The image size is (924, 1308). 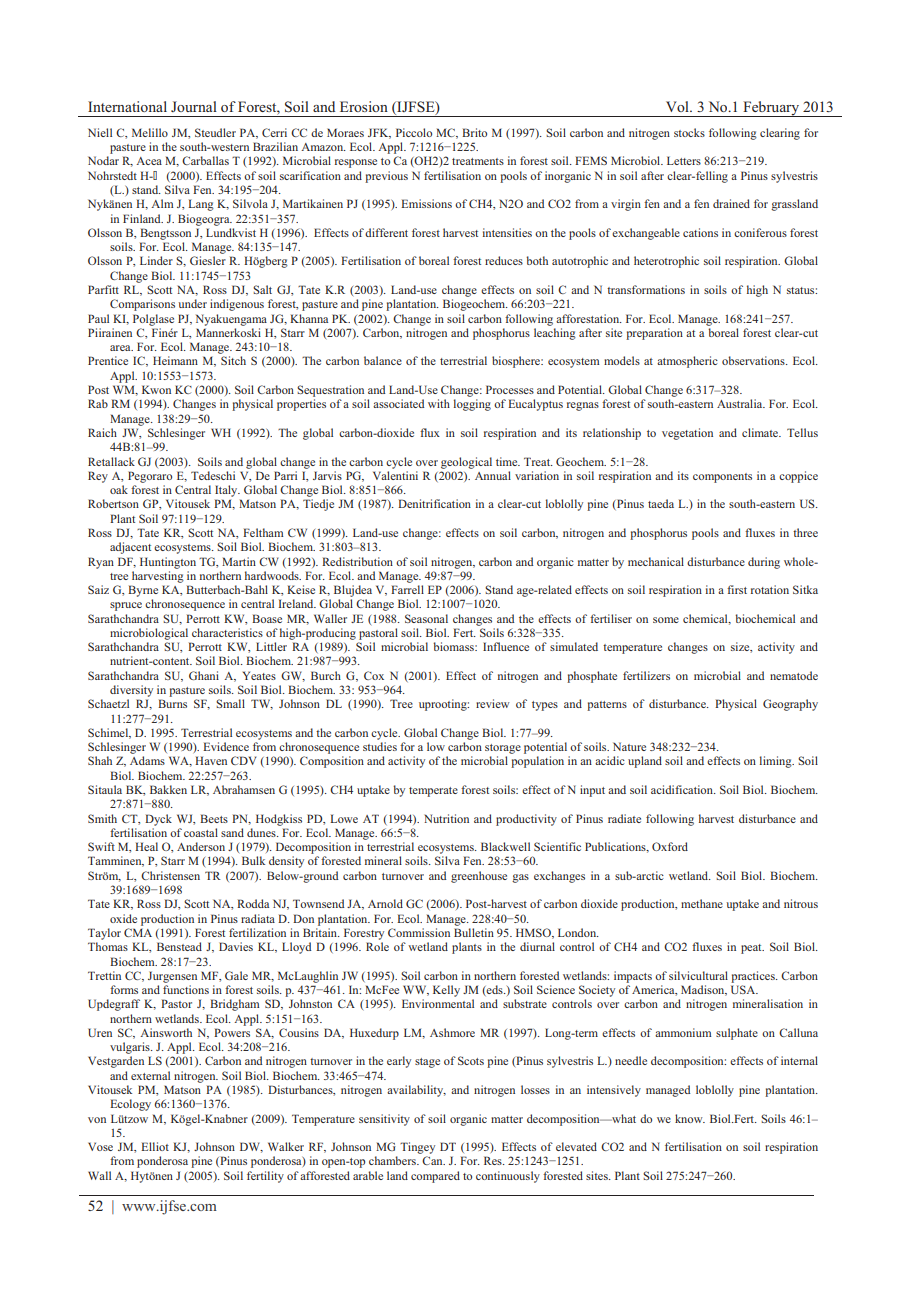 What do you see at coordinates (227, 632) in the screenshot?
I see `characteristics` at bounding box center [227, 632].
